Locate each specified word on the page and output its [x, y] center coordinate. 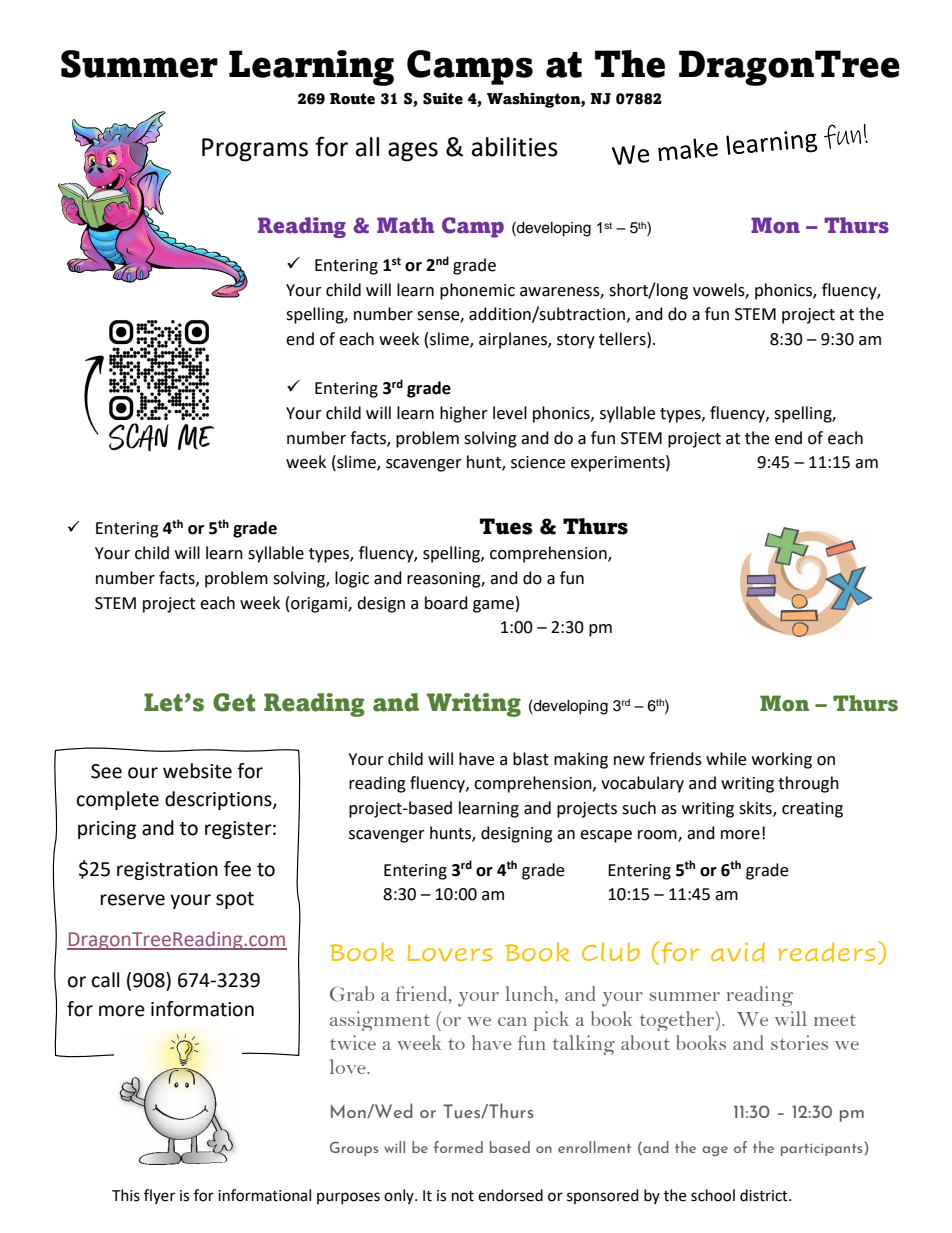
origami [320, 605]
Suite [443, 99]
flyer [159, 1196]
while [726, 759]
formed [458, 1147]
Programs [255, 150]
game [493, 606]
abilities [515, 147]
